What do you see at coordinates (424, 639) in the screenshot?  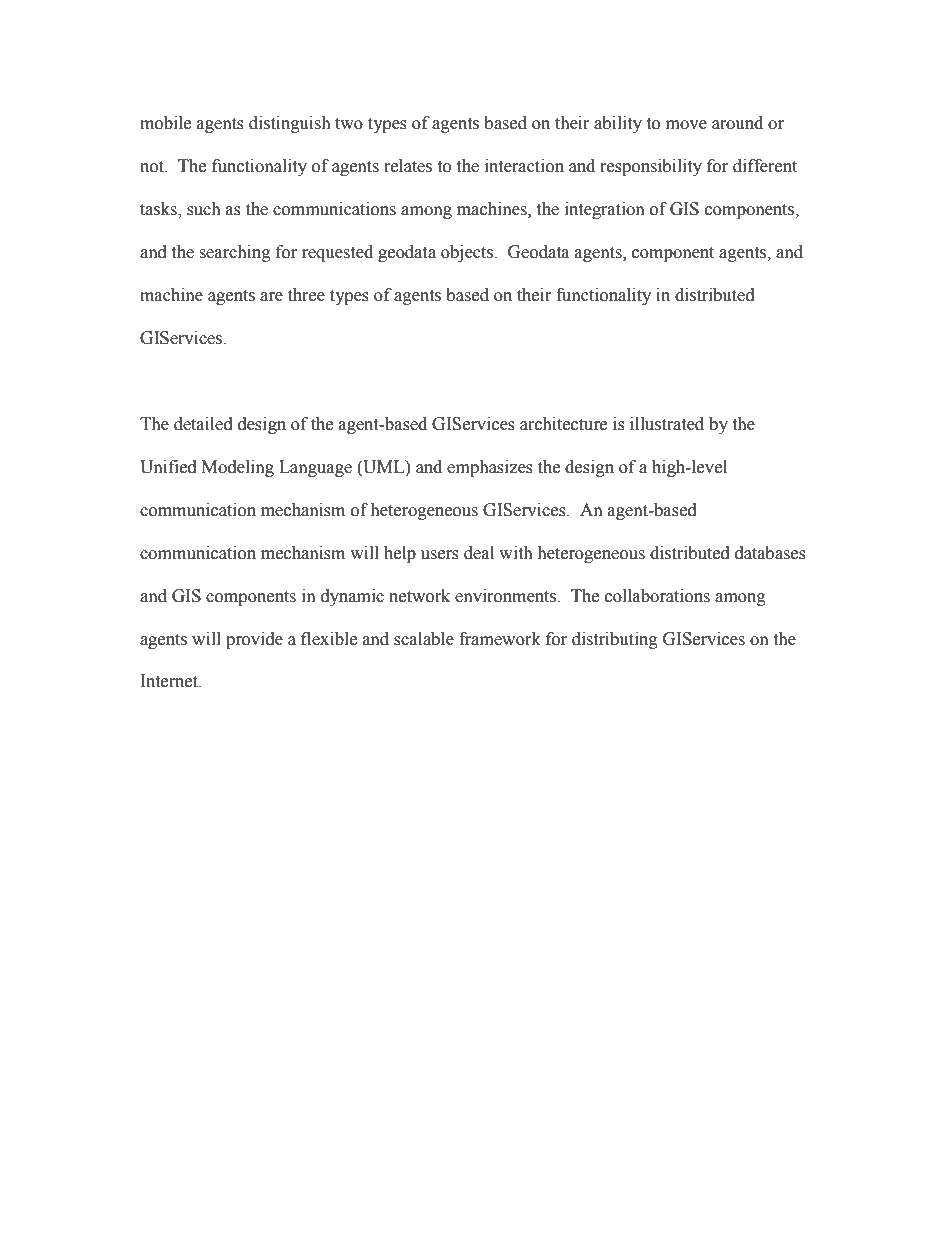 I see `scalable` at bounding box center [424, 639].
